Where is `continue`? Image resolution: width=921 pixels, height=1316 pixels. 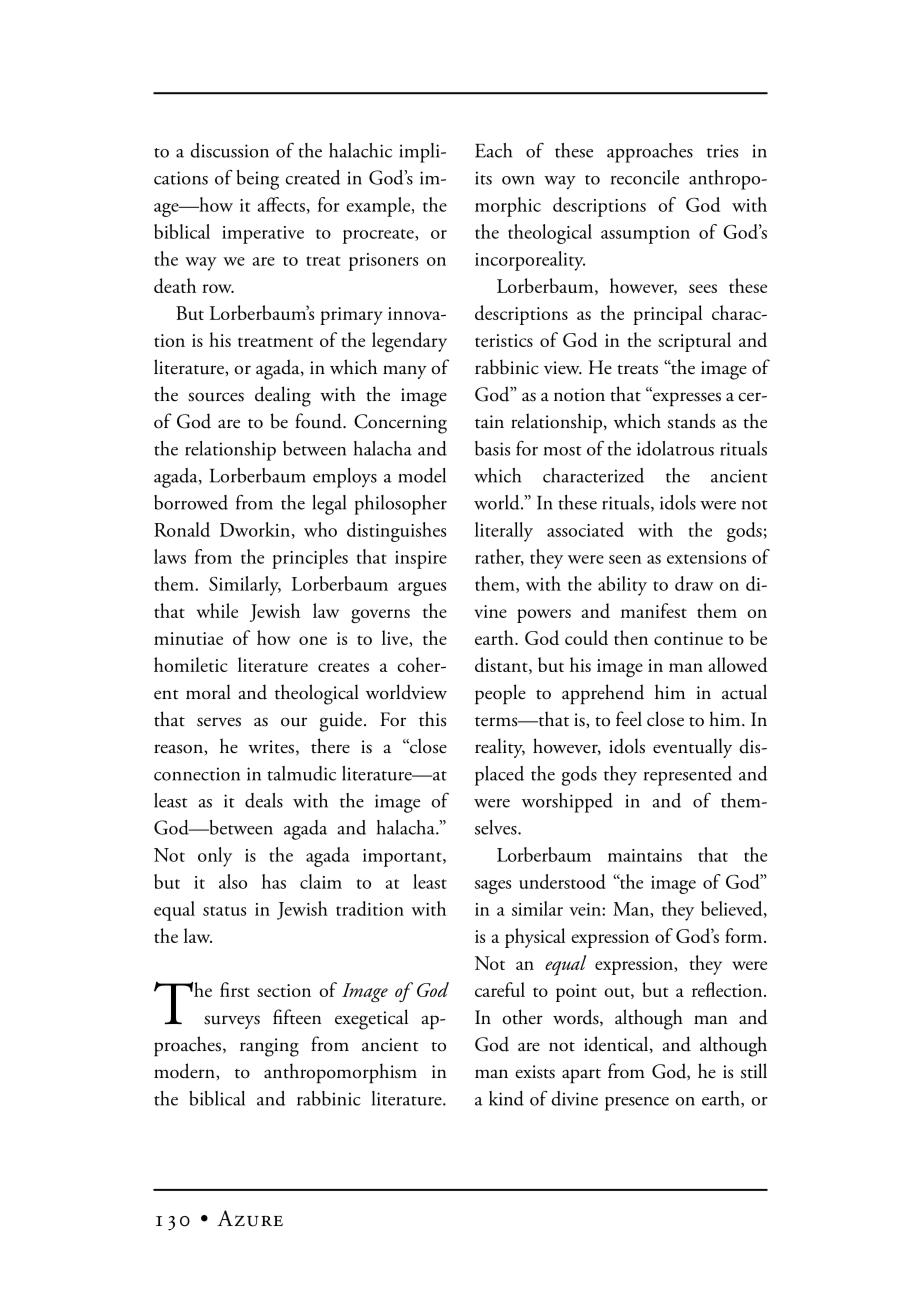
continue is located at coordinates (688, 638).
